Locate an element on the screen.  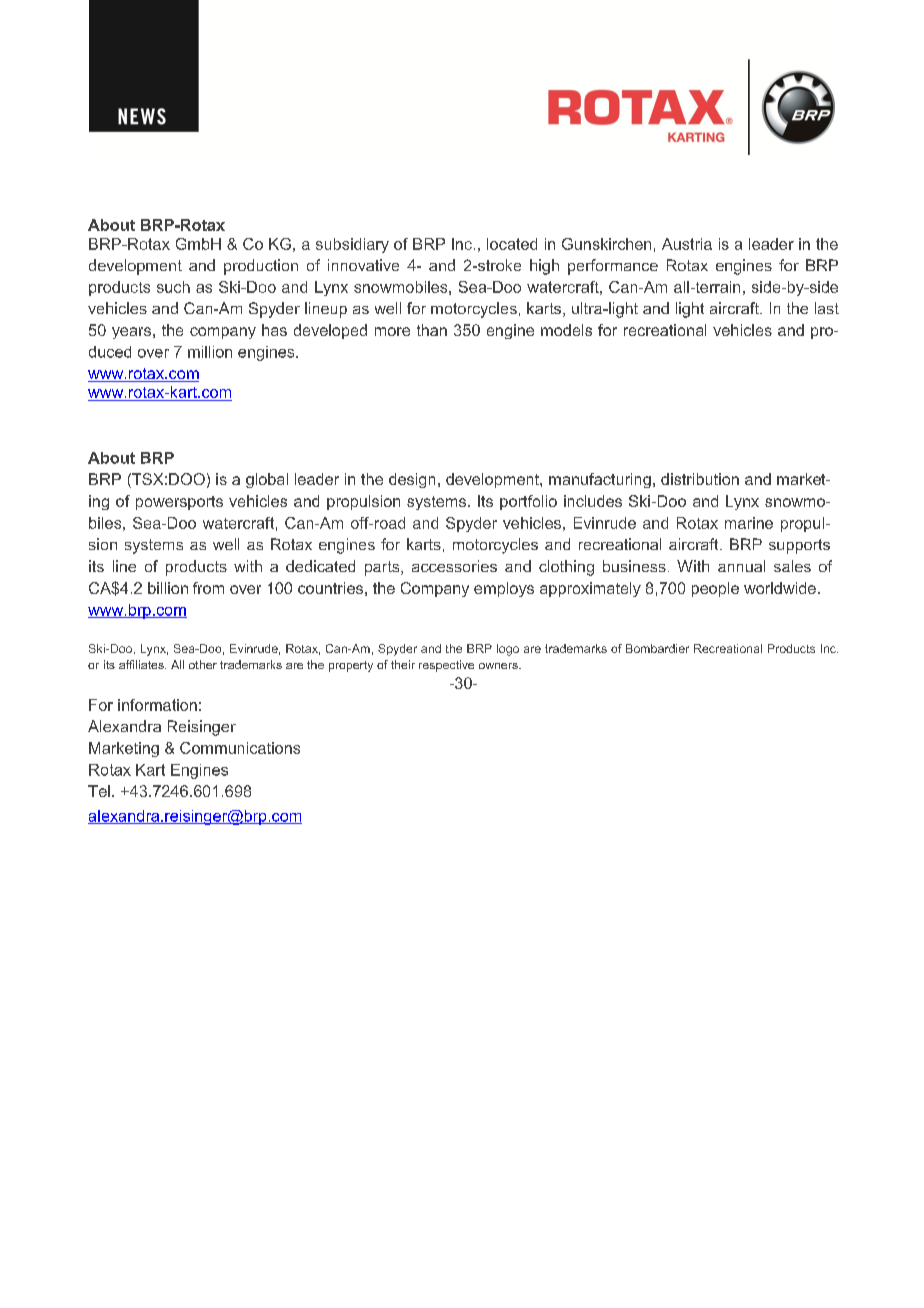
from is located at coordinates (208, 588).
